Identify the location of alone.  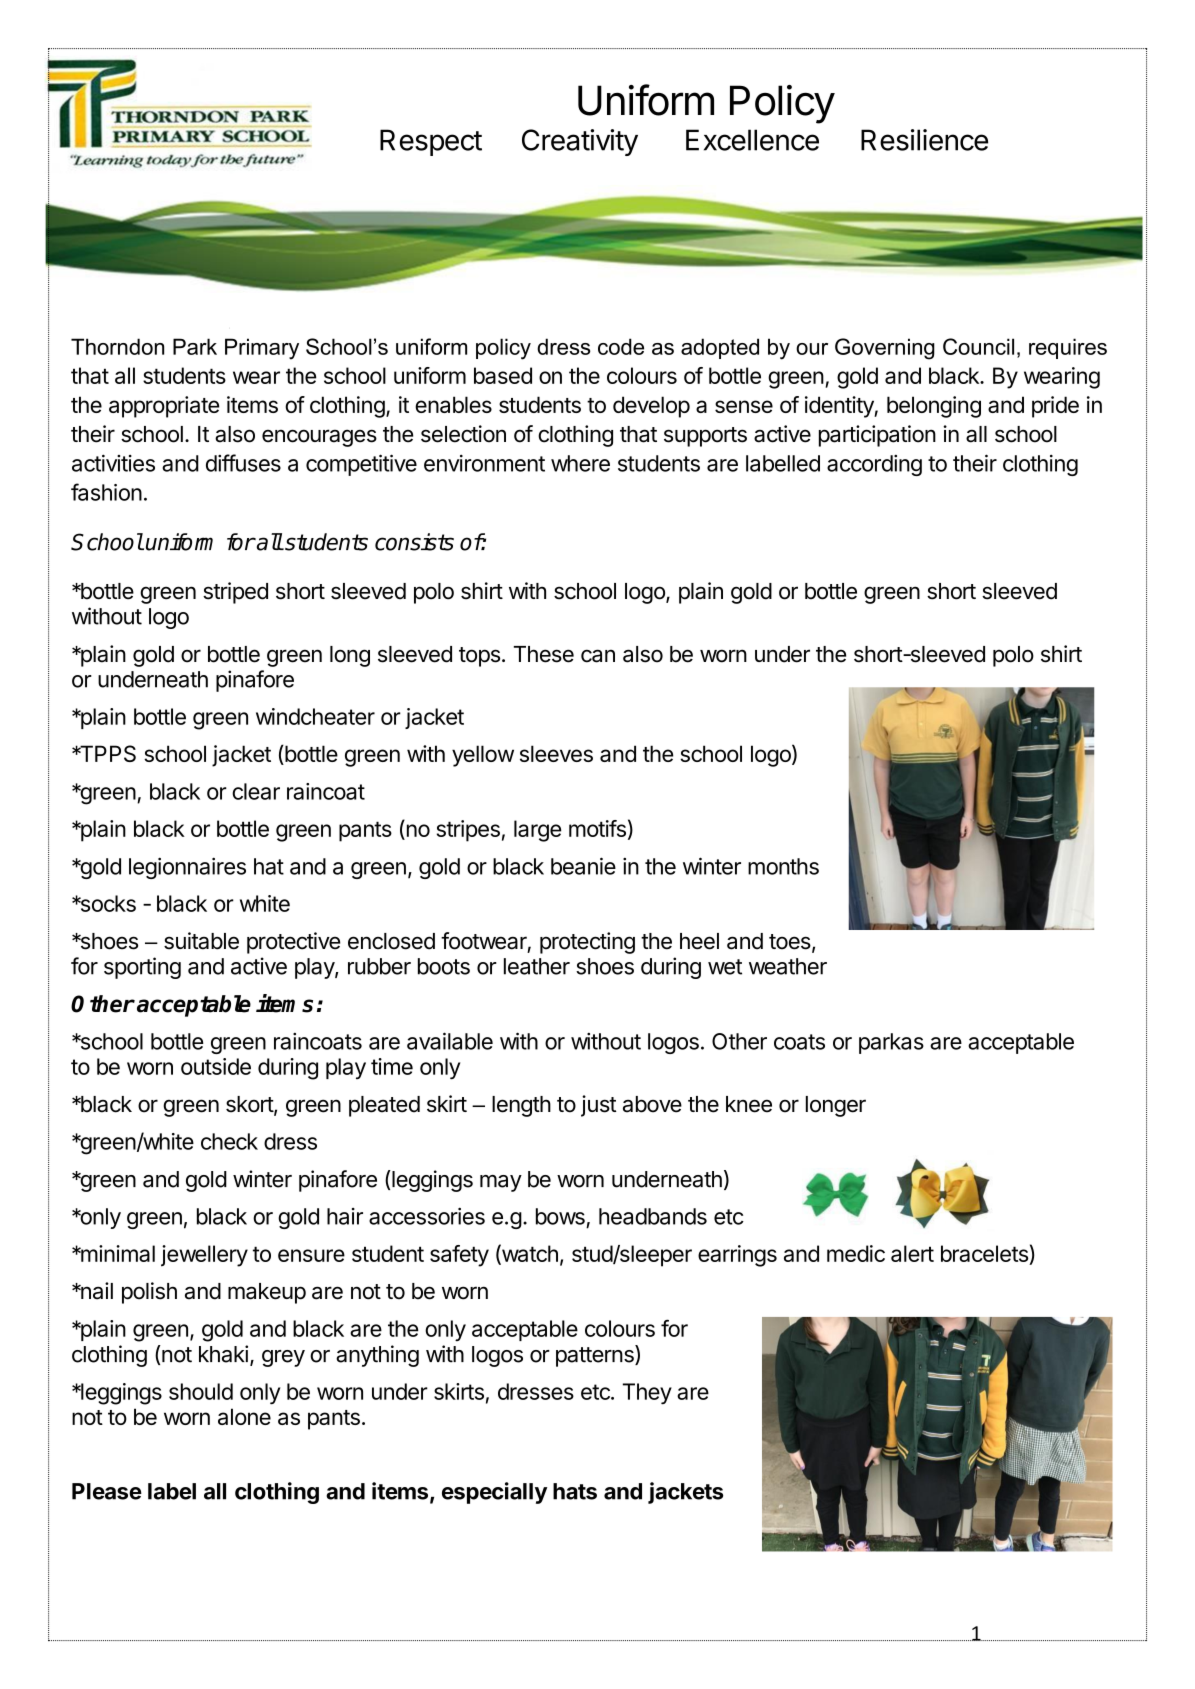
(244, 1416).
